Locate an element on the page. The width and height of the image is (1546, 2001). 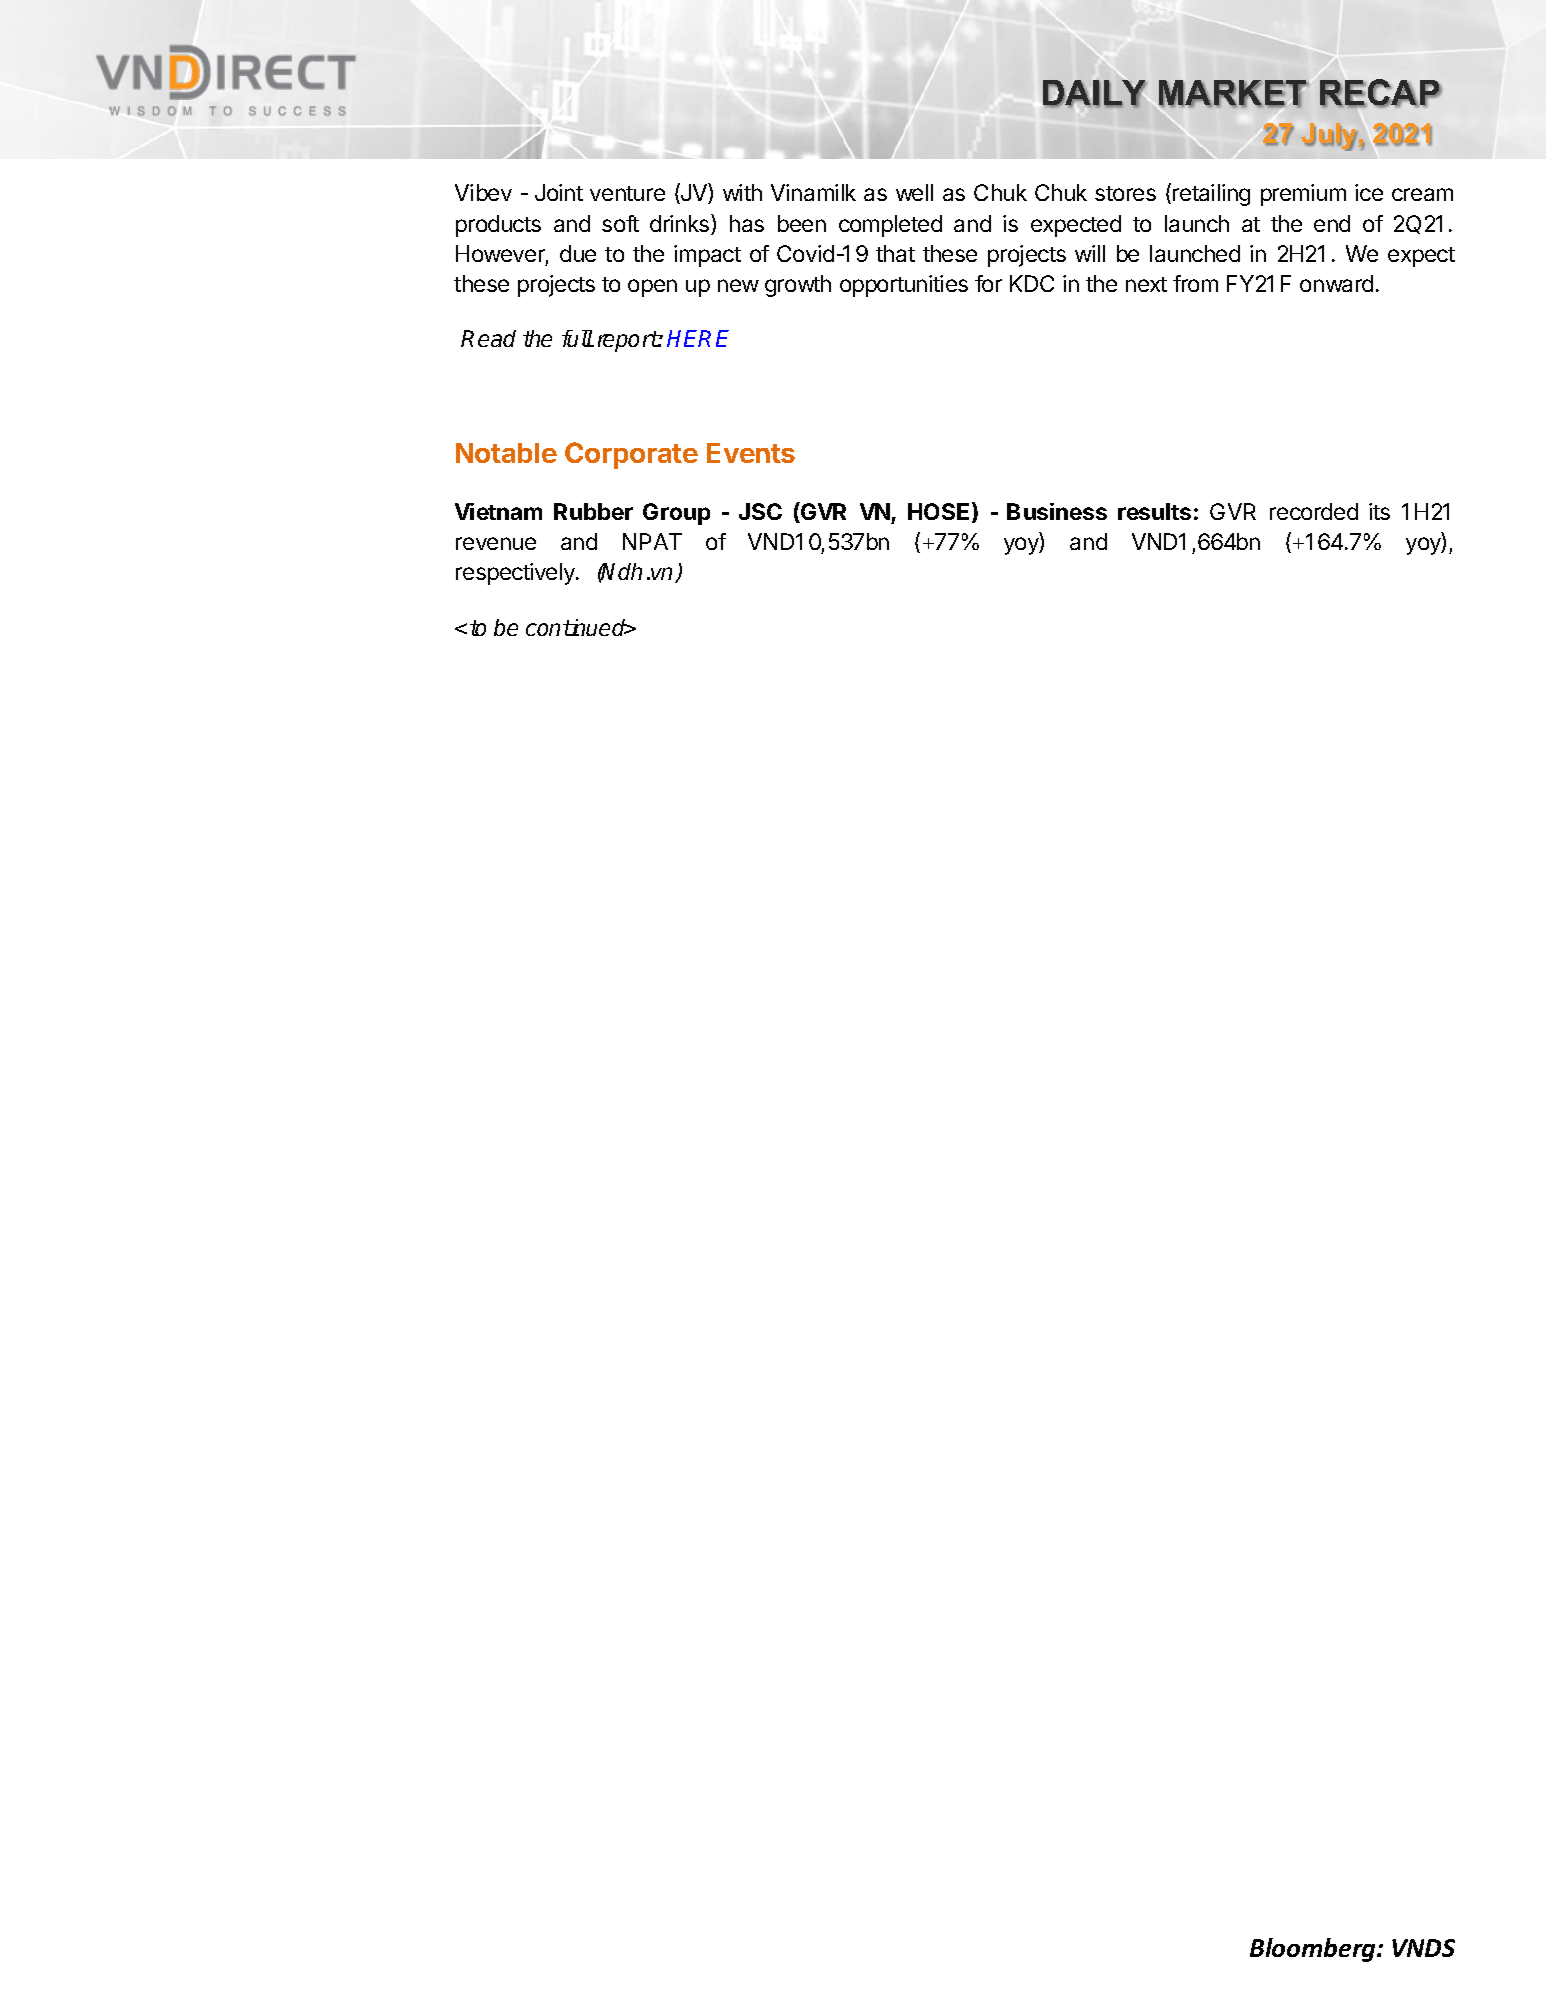
Business is located at coordinates (1057, 511).
